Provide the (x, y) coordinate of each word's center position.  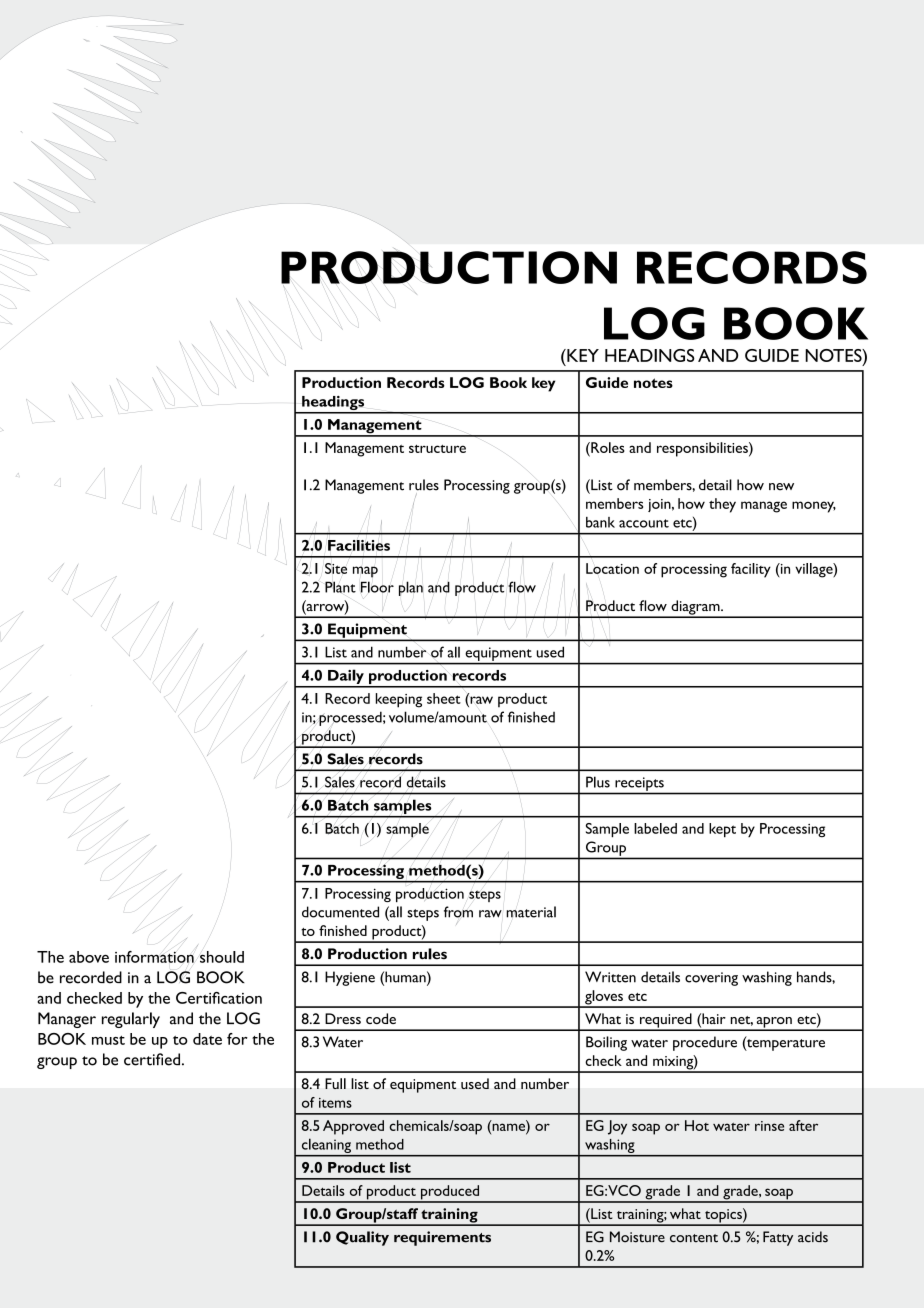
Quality (362, 1238)
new (781, 487)
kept (722, 830)
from (458, 912)
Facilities (359, 545)
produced (450, 1193)
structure (437, 449)
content (694, 1238)
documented (340, 912)
